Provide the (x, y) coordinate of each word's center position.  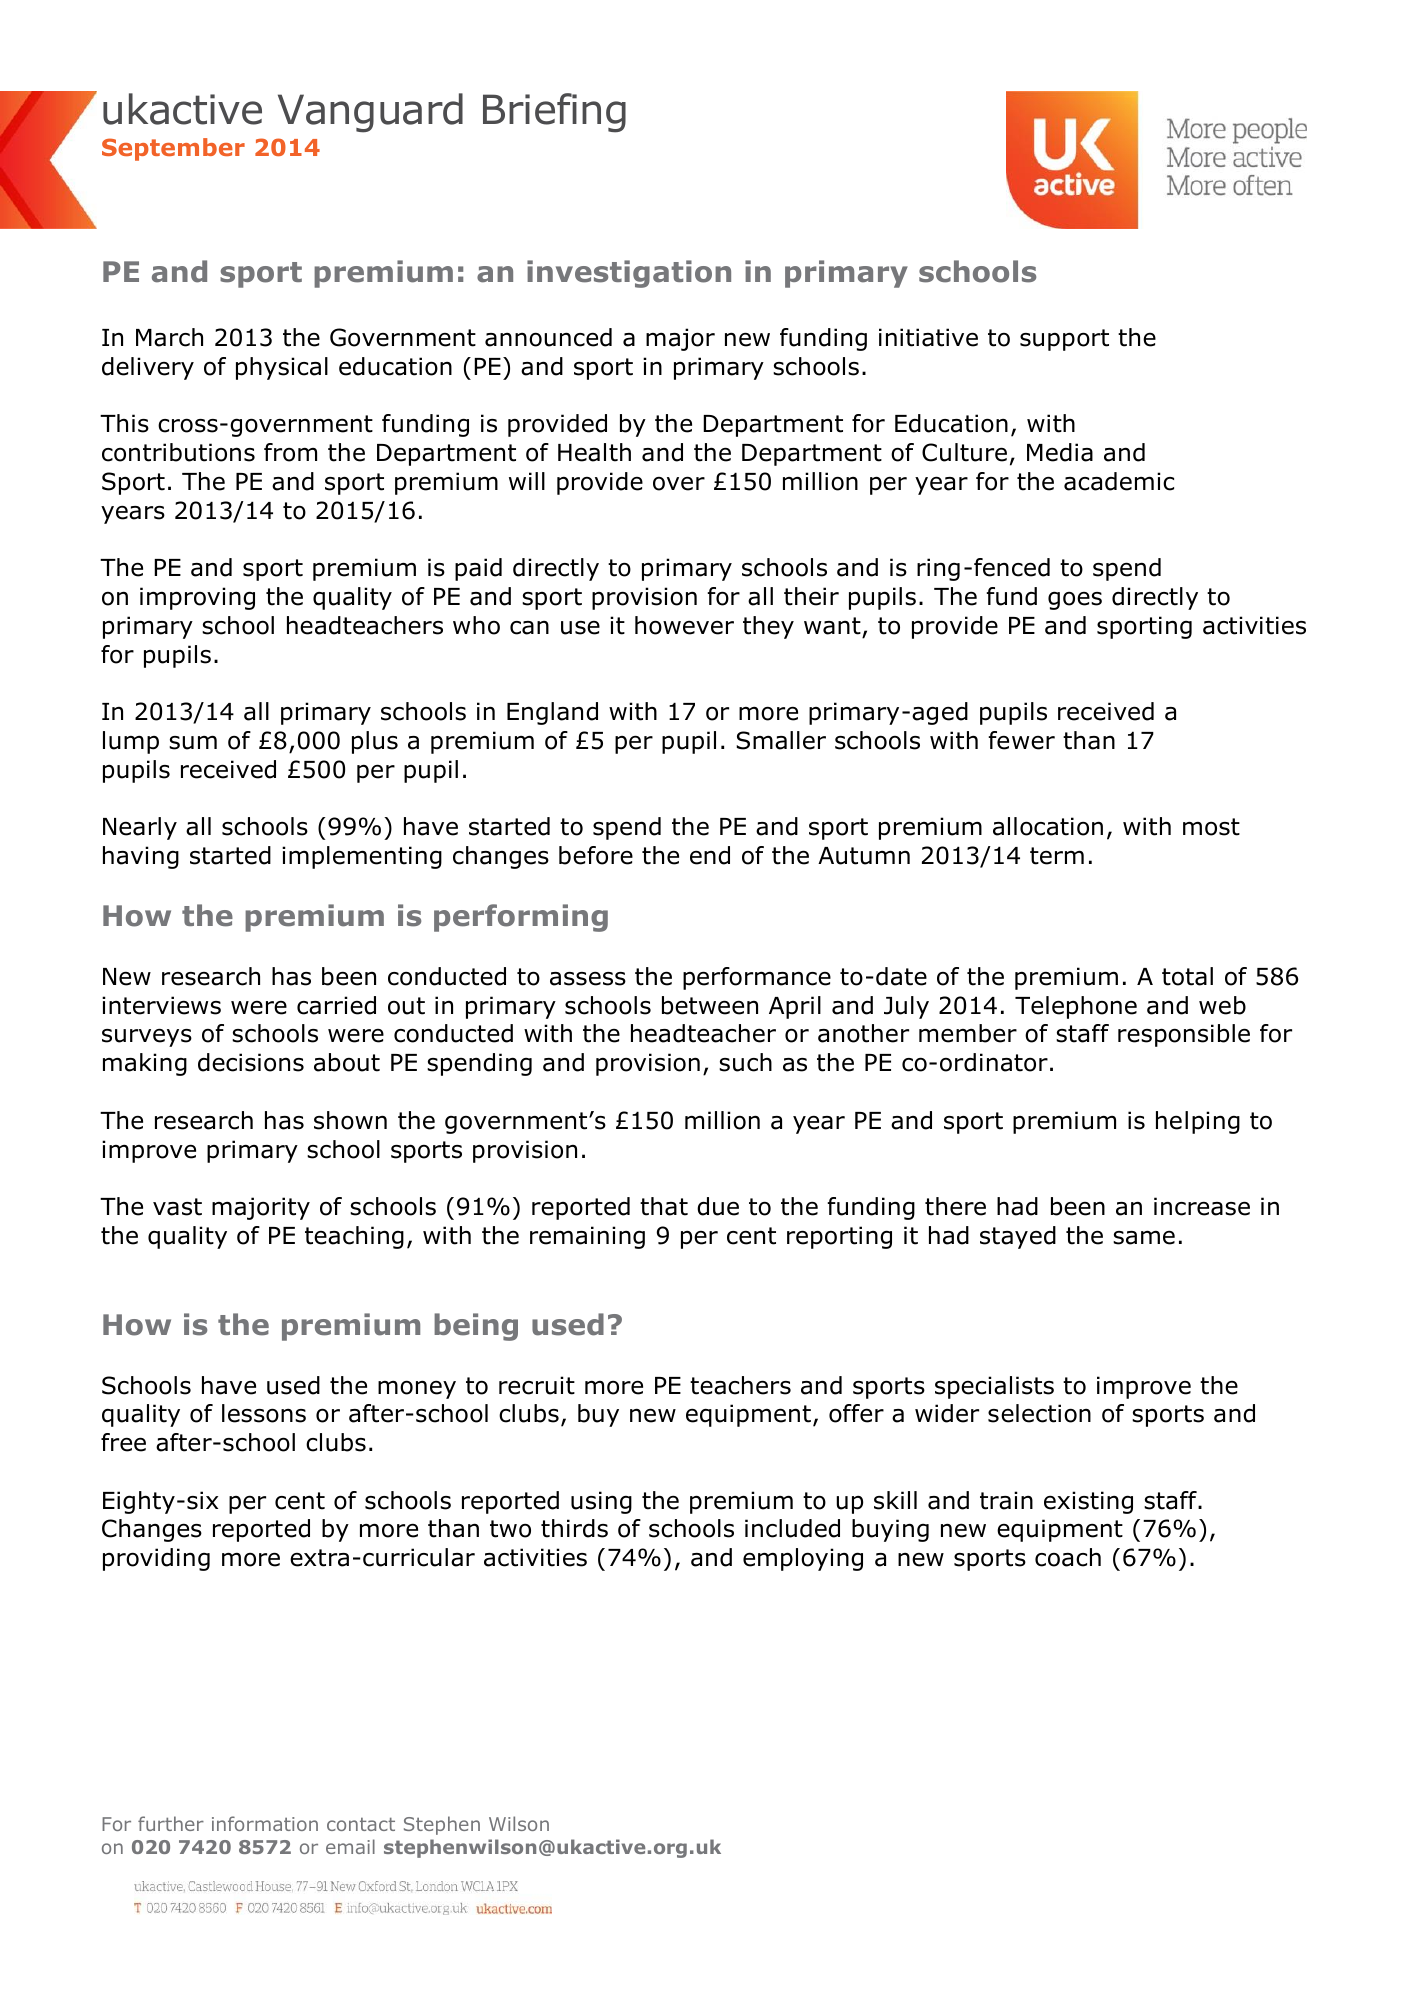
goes (1075, 600)
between (710, 1005)
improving (197, 598)
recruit (537, 1385)
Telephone (1076, 1007)
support (1064, 340)
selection (1039, 1413)
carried (336, 1005)
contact (361, 1824)
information (265, 1823)
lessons (264, 1413)
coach (1068, 1557)
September (173, 149)
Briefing (554, 113)
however (684, 625)
